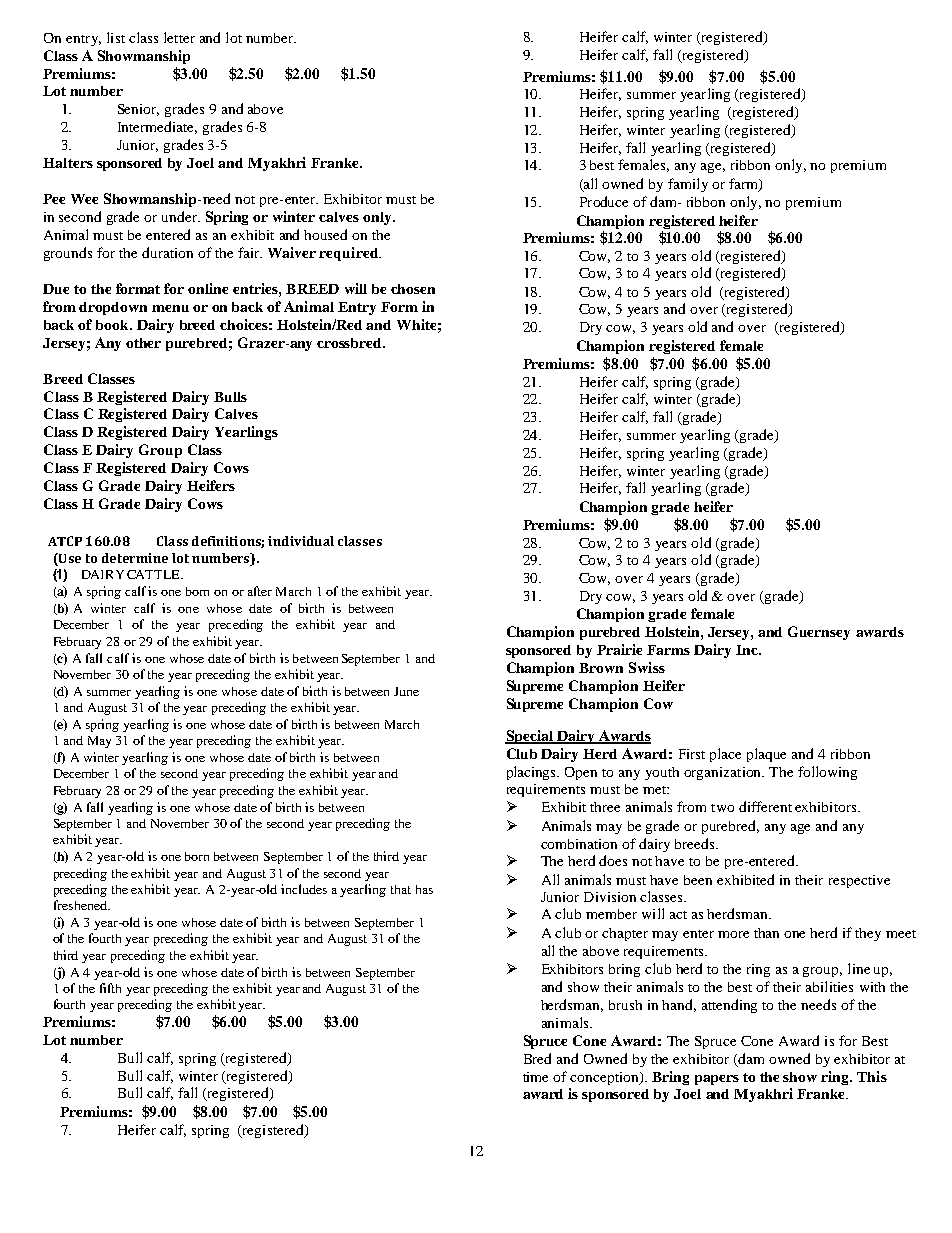 The width and height of the screenshot is (952, 1233). I want to click on individual, so click(301, 541).
